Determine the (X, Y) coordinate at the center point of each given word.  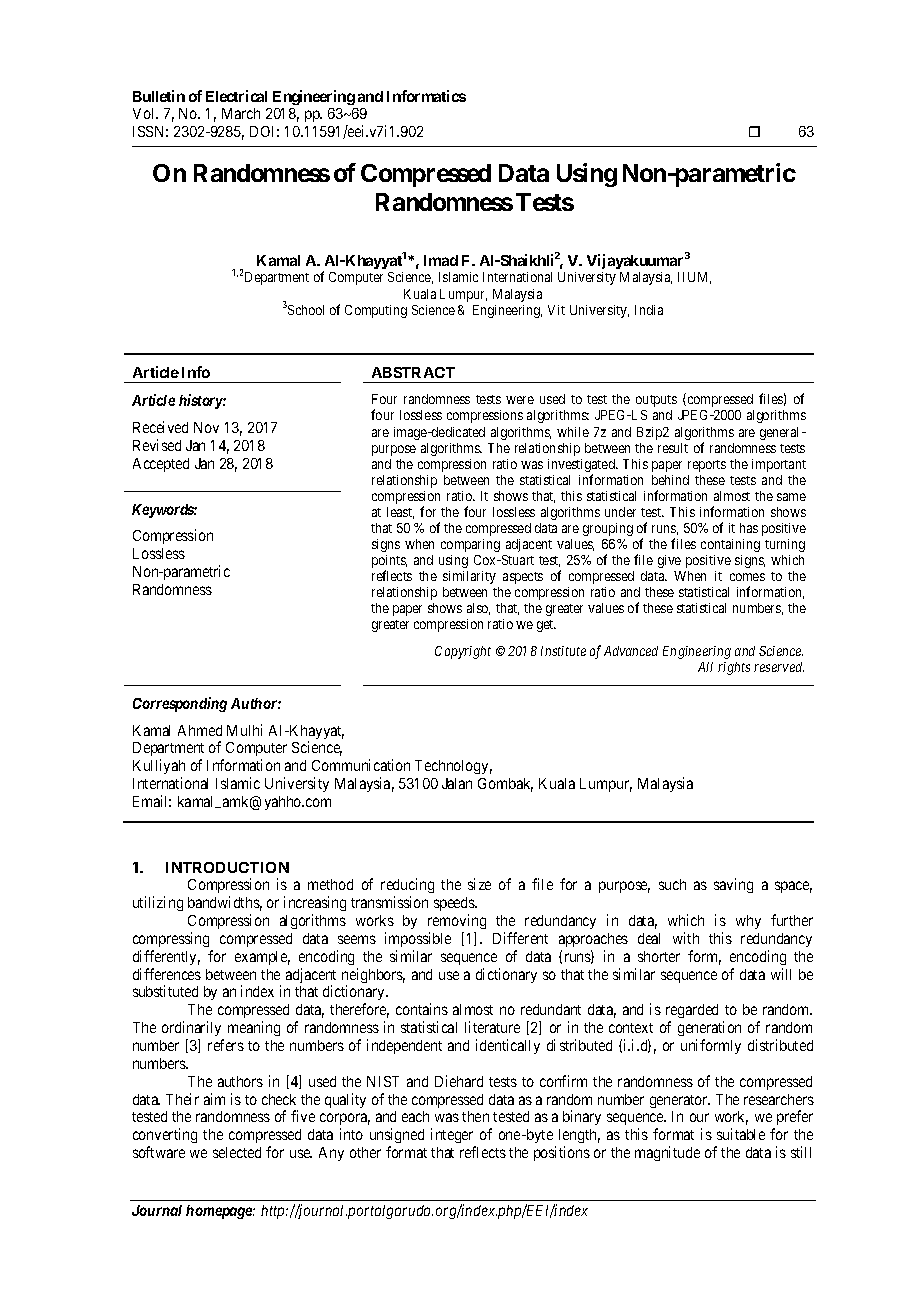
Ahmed (200, 730)
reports (707, 466)
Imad (441, 260)
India (649, 310)
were (520, 400)
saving (733, 885)
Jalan (457, 783)
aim (214, 1099)
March (241, 113)
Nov (206, 427)
